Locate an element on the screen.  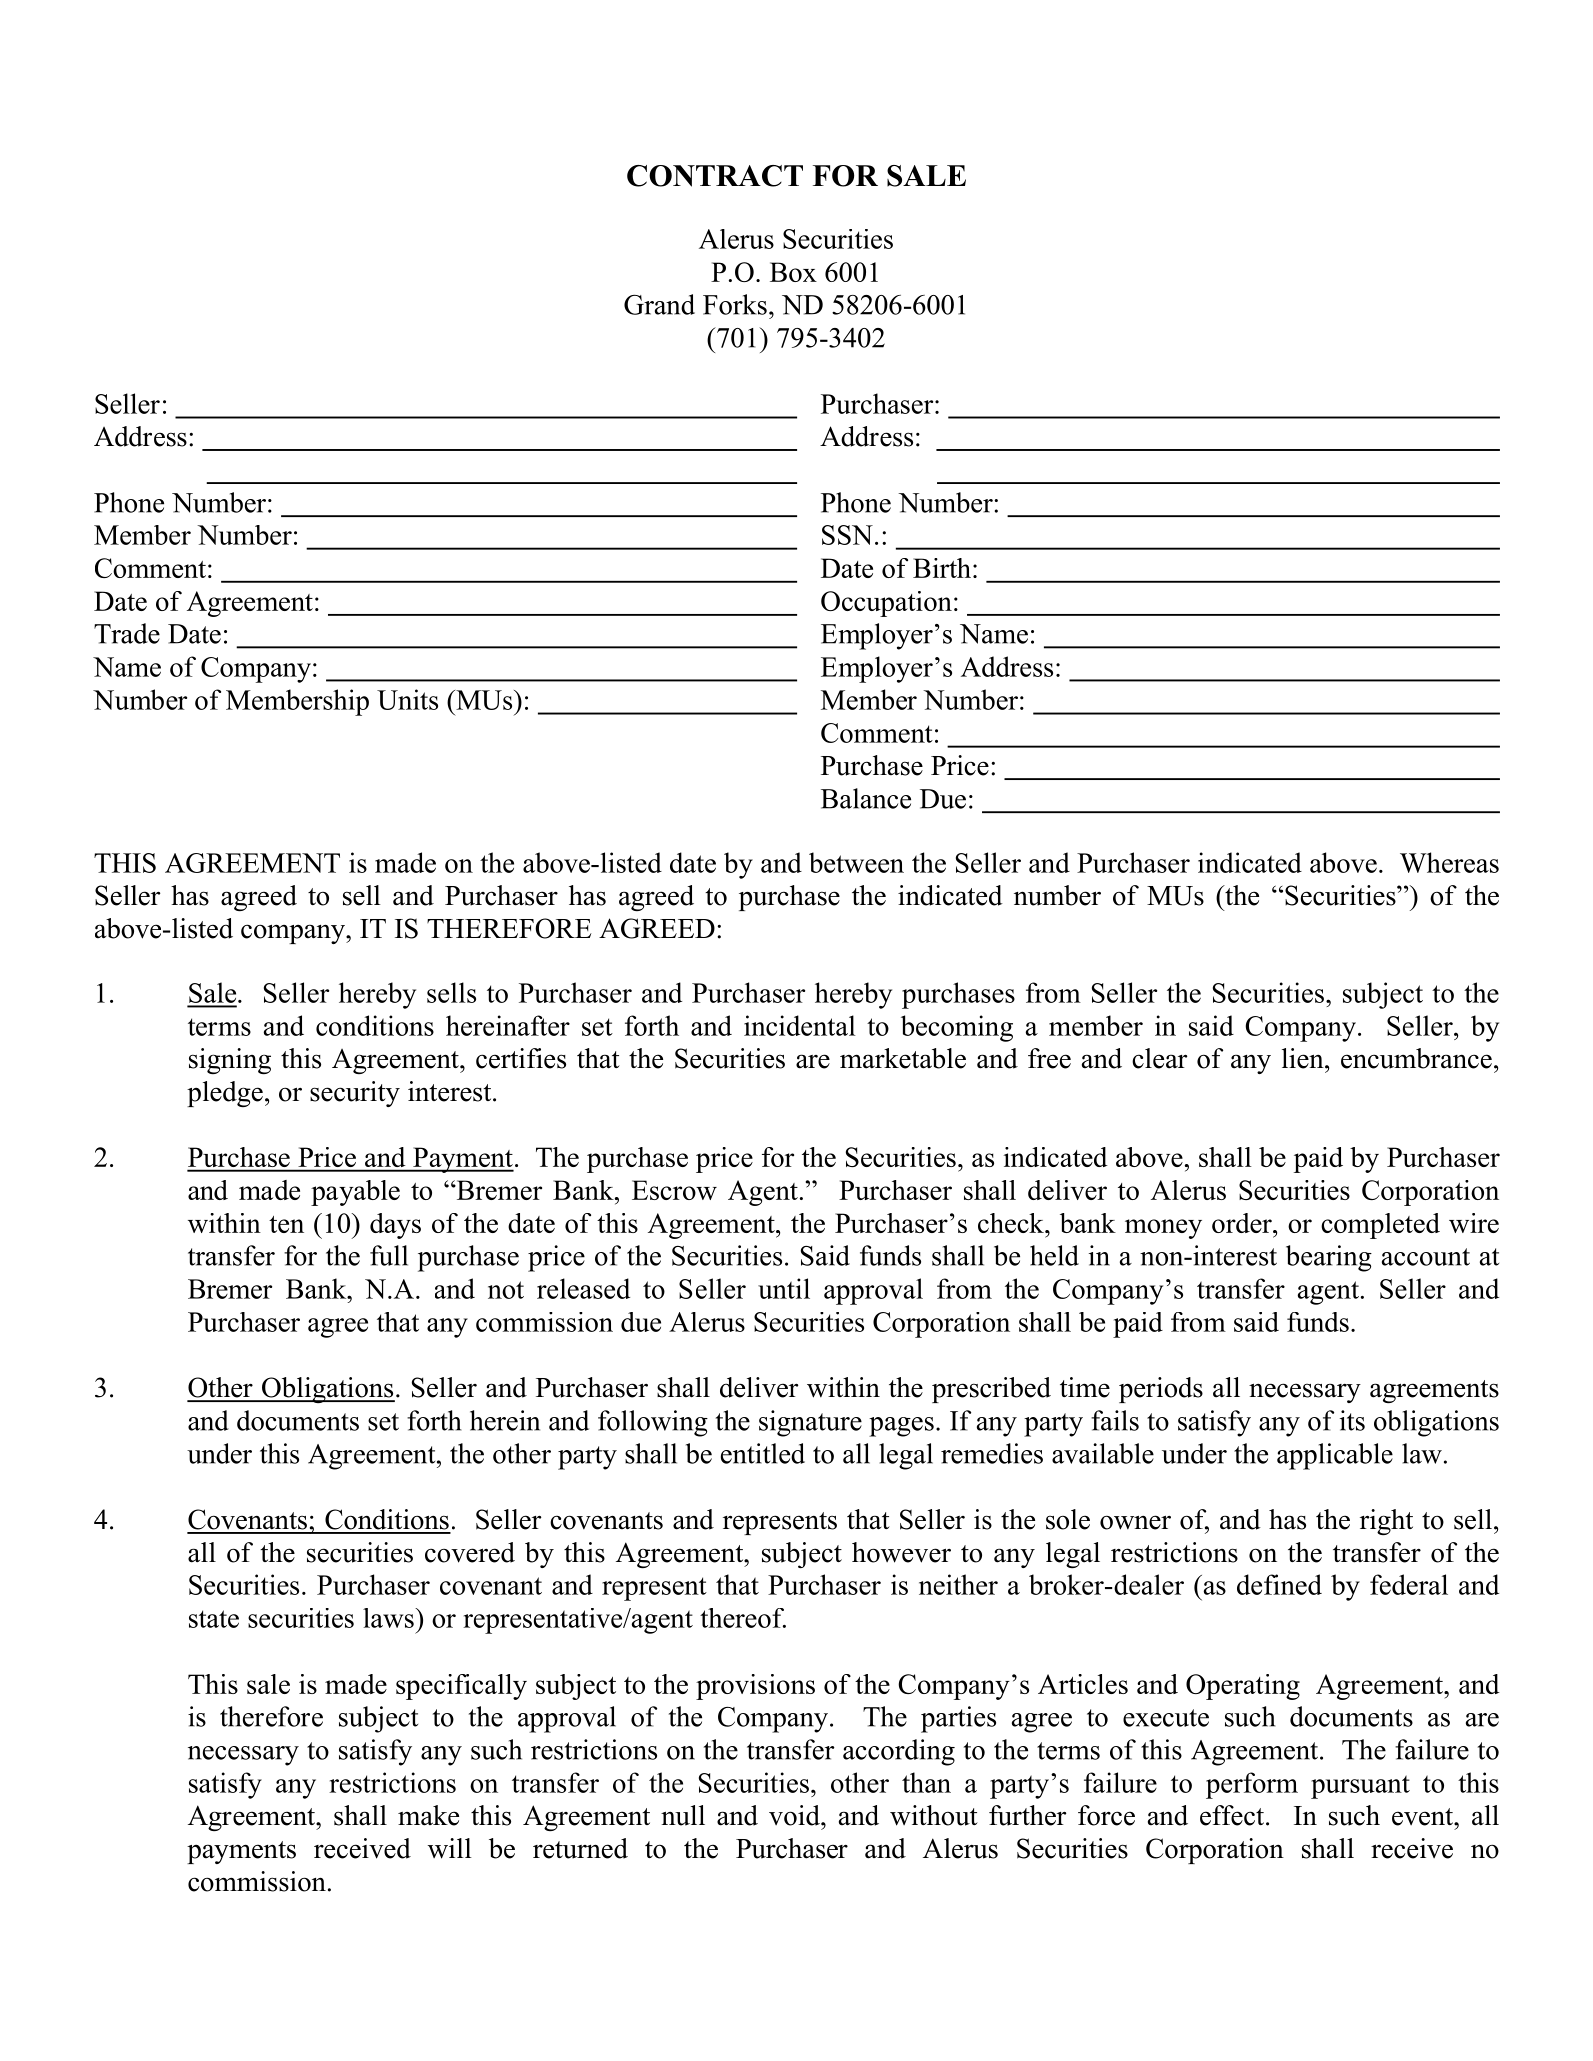
Box is located at coordinates (793, 272).
